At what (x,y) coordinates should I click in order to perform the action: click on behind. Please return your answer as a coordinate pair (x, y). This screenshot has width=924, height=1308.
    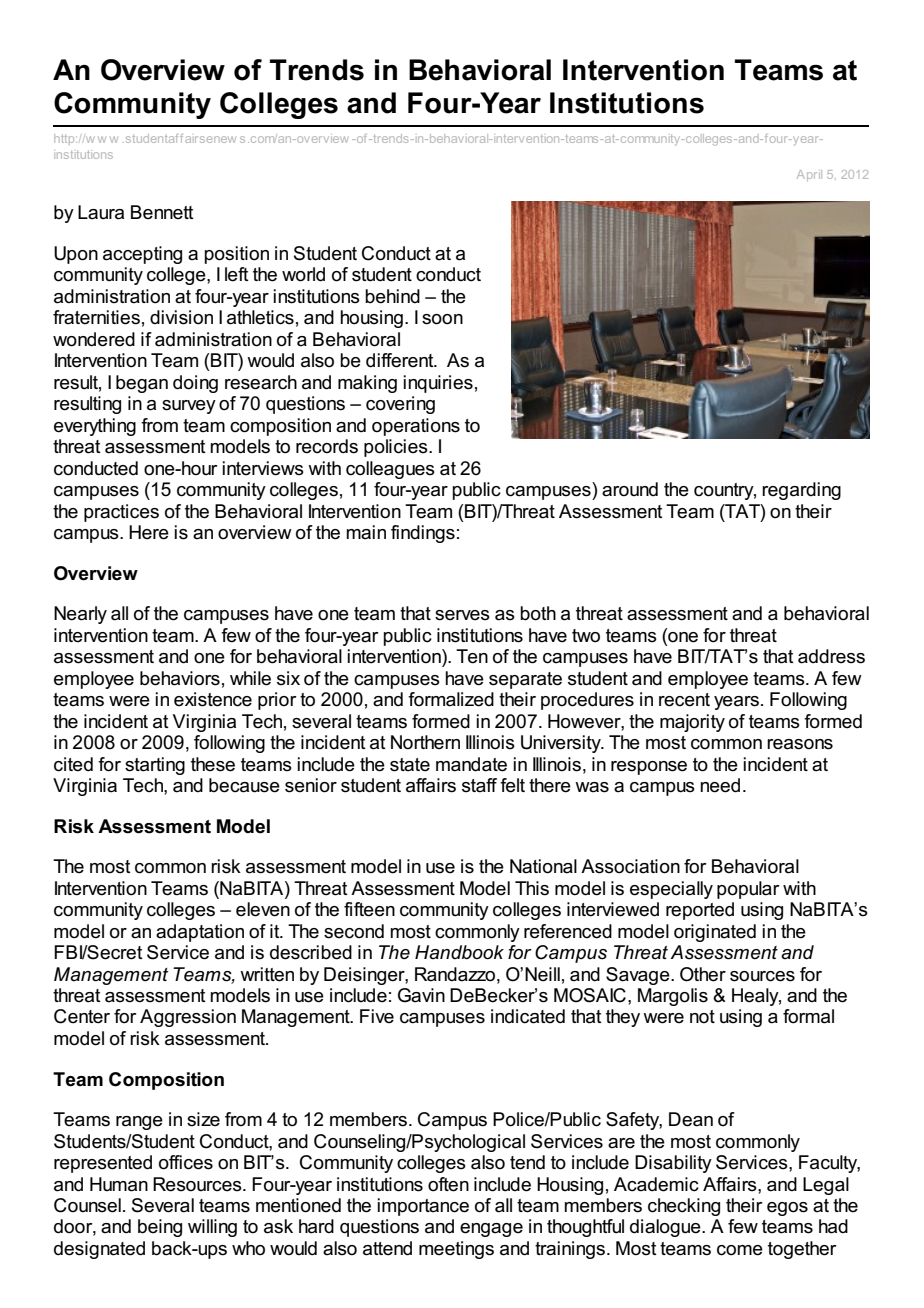
    Looking at the image, I should click on (392, 296).
